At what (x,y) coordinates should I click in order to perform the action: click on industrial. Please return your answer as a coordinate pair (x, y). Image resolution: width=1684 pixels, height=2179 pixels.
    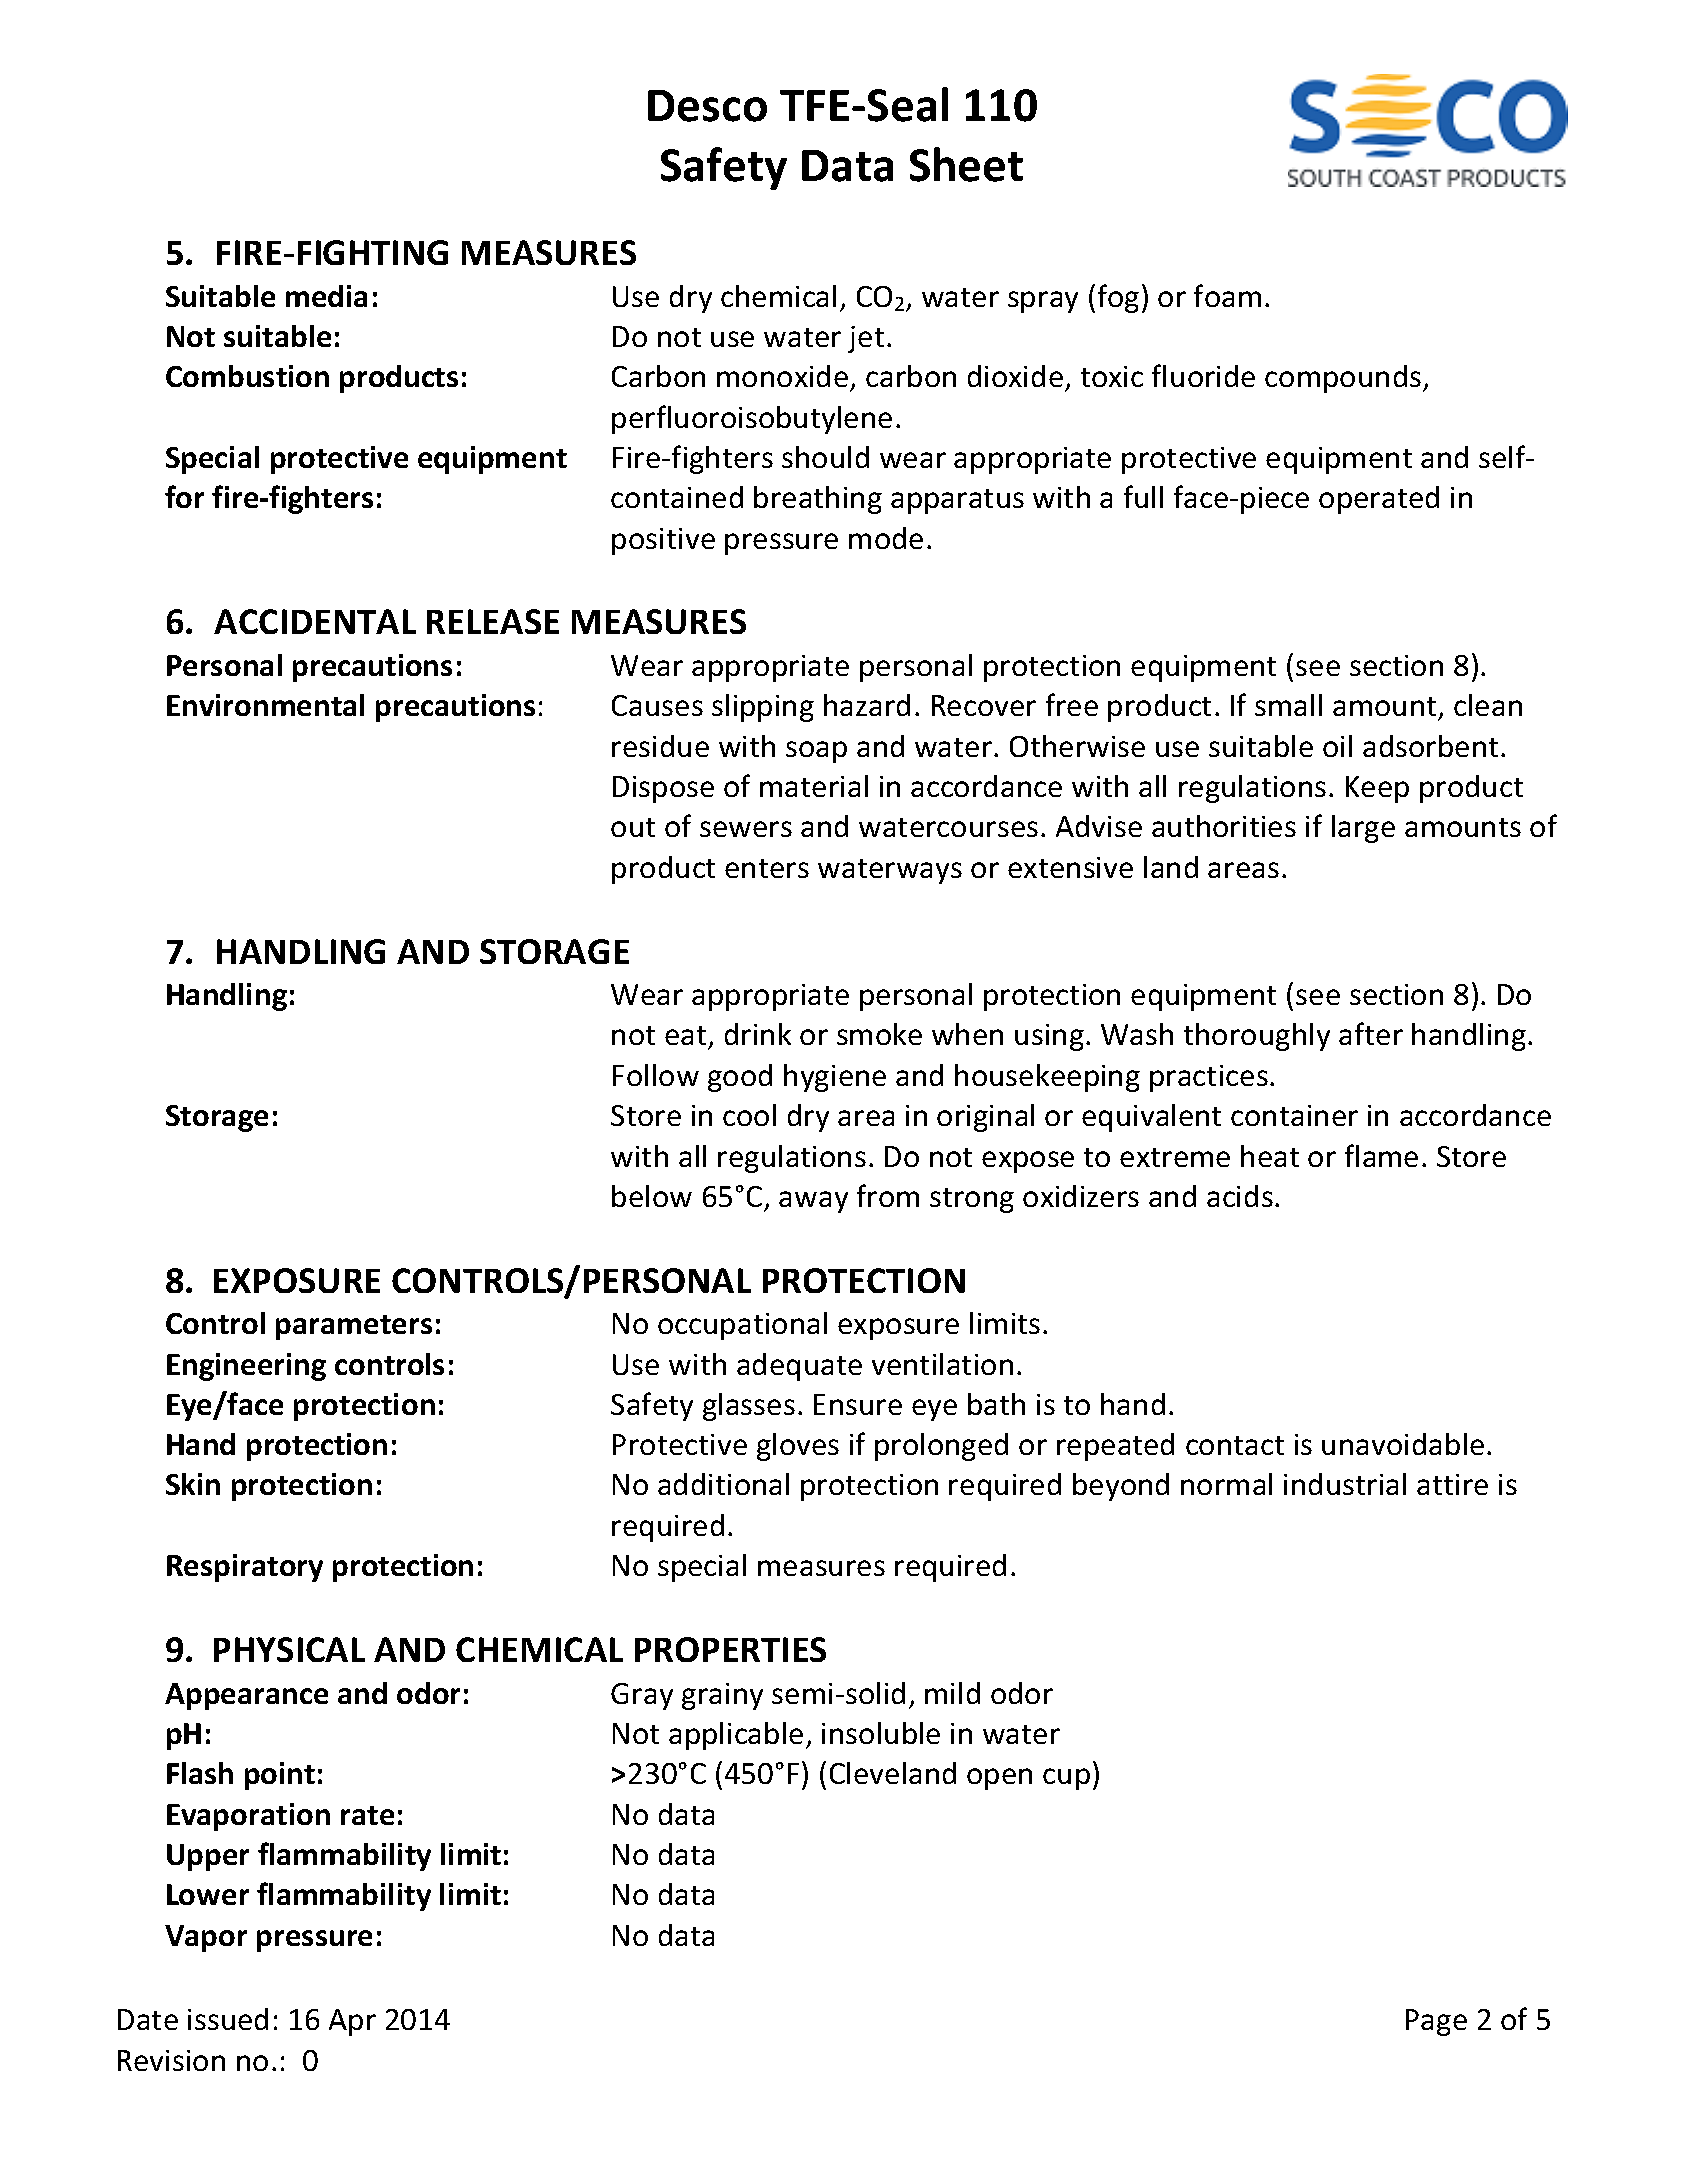
    Looking at the image, I should click on (1345, 1484).
